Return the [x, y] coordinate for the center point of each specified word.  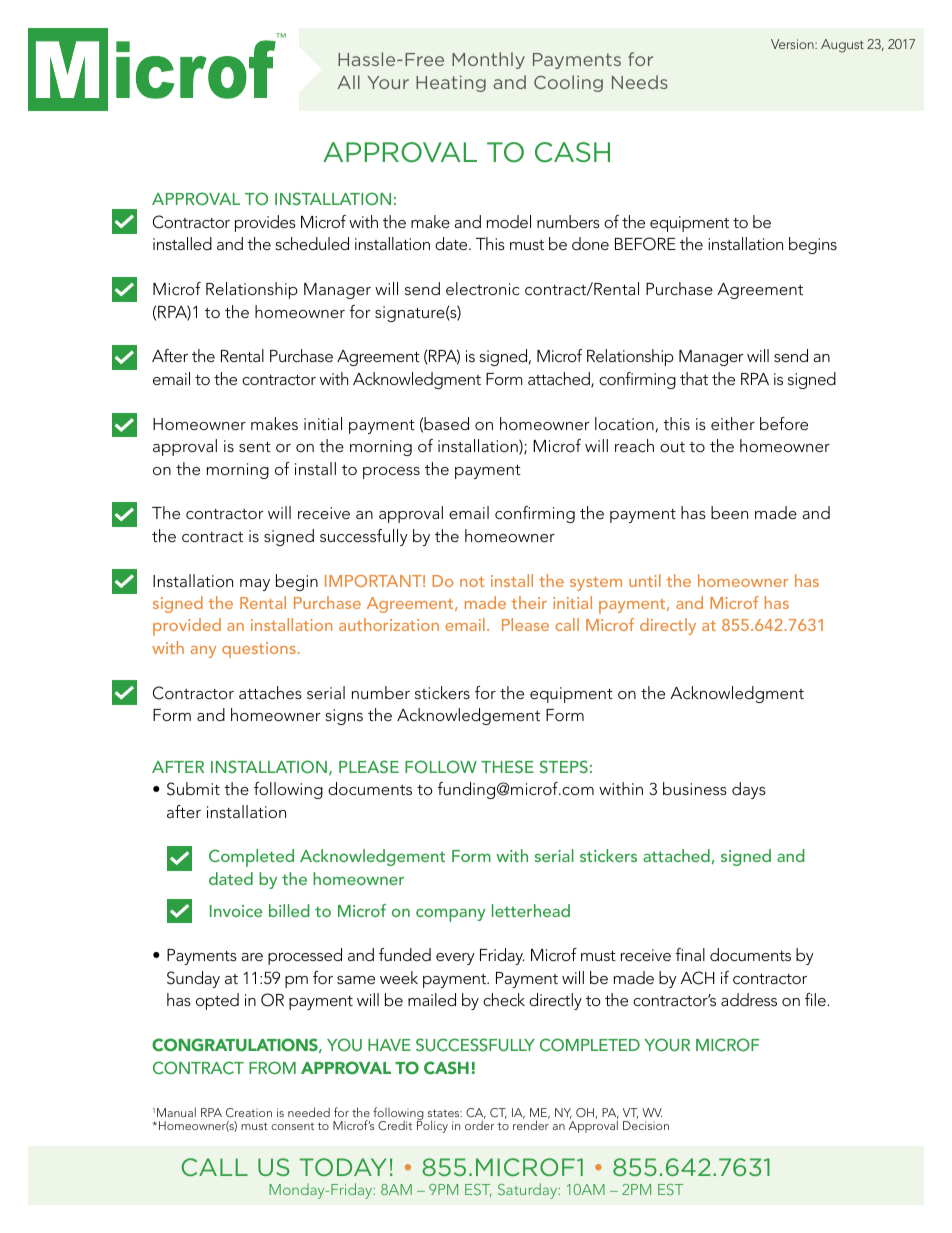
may [255, 585]
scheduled [312, 243]
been [729, 512]
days [749, 790]
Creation [249, 1112]
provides [265, 223]
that [694, 378]
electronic [483, 288]
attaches [270, 692]
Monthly [488, 60]
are [252, 957]
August [842, 46]
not [472, 582]
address [749, 999]
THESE [507, 766]
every [455, 959]
